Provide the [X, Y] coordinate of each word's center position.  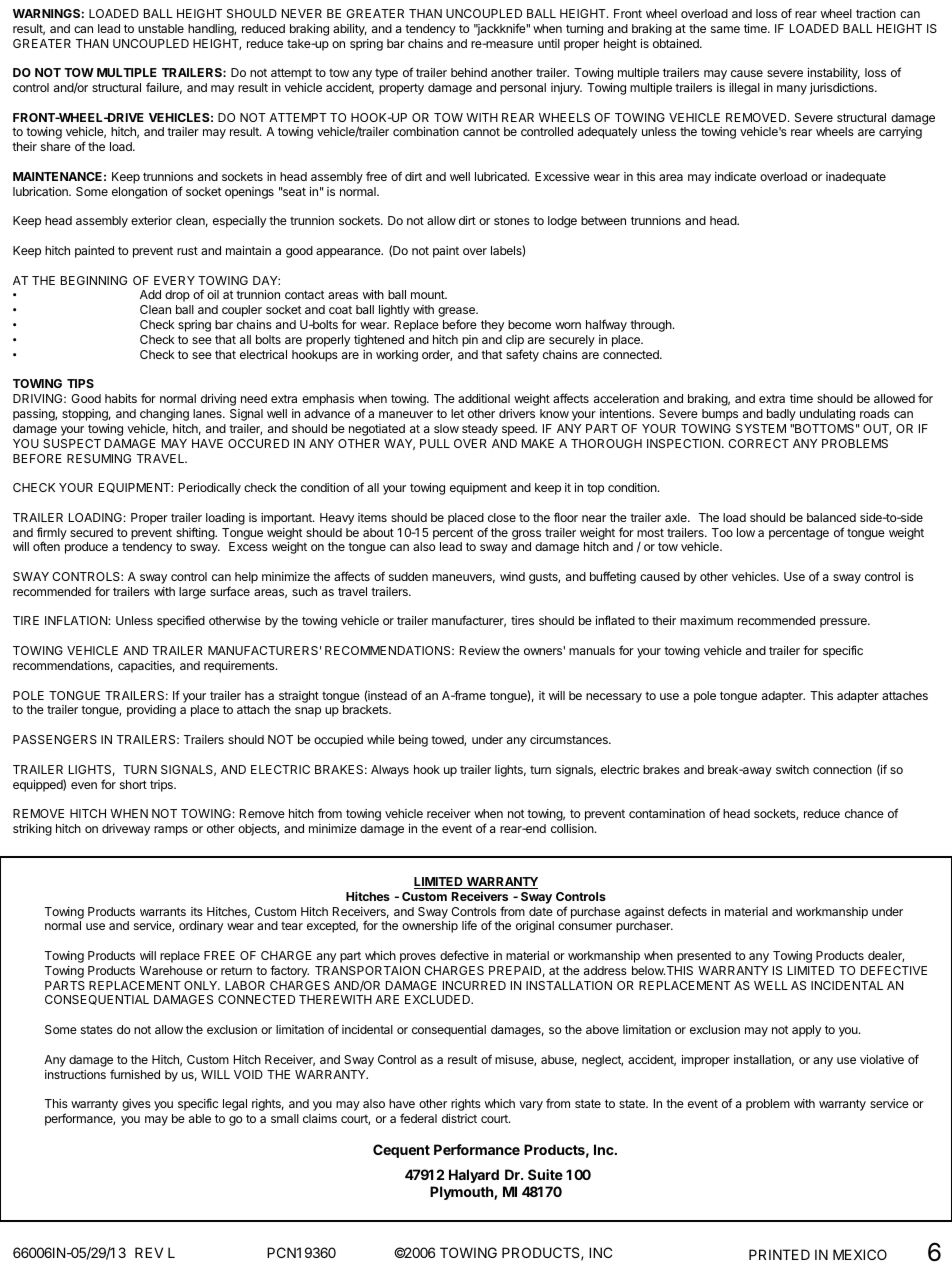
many [792, 90]
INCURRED [474, 985]
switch [792, 769]
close [502, 517]
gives [136, 1105]
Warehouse [171, 970]
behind [469, 72]
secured [91, 532]
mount [428, 294]
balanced [831, 517]
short [133, 784]
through [652, 326]
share [56, 146]
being [413, 741]
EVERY [174, 280]
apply [806, 1031]
